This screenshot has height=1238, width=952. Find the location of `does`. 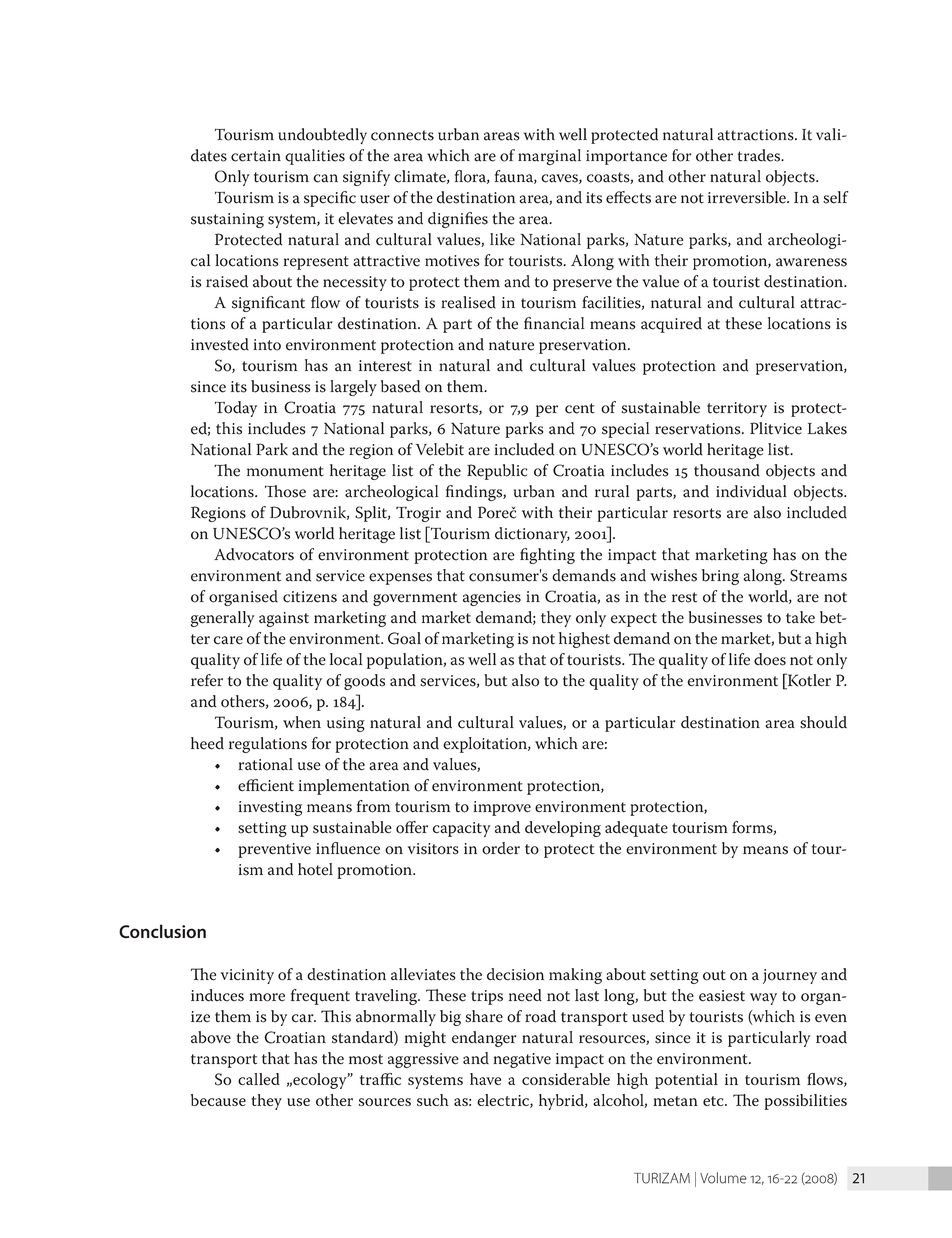

does is located at coordinates (770, 659).
